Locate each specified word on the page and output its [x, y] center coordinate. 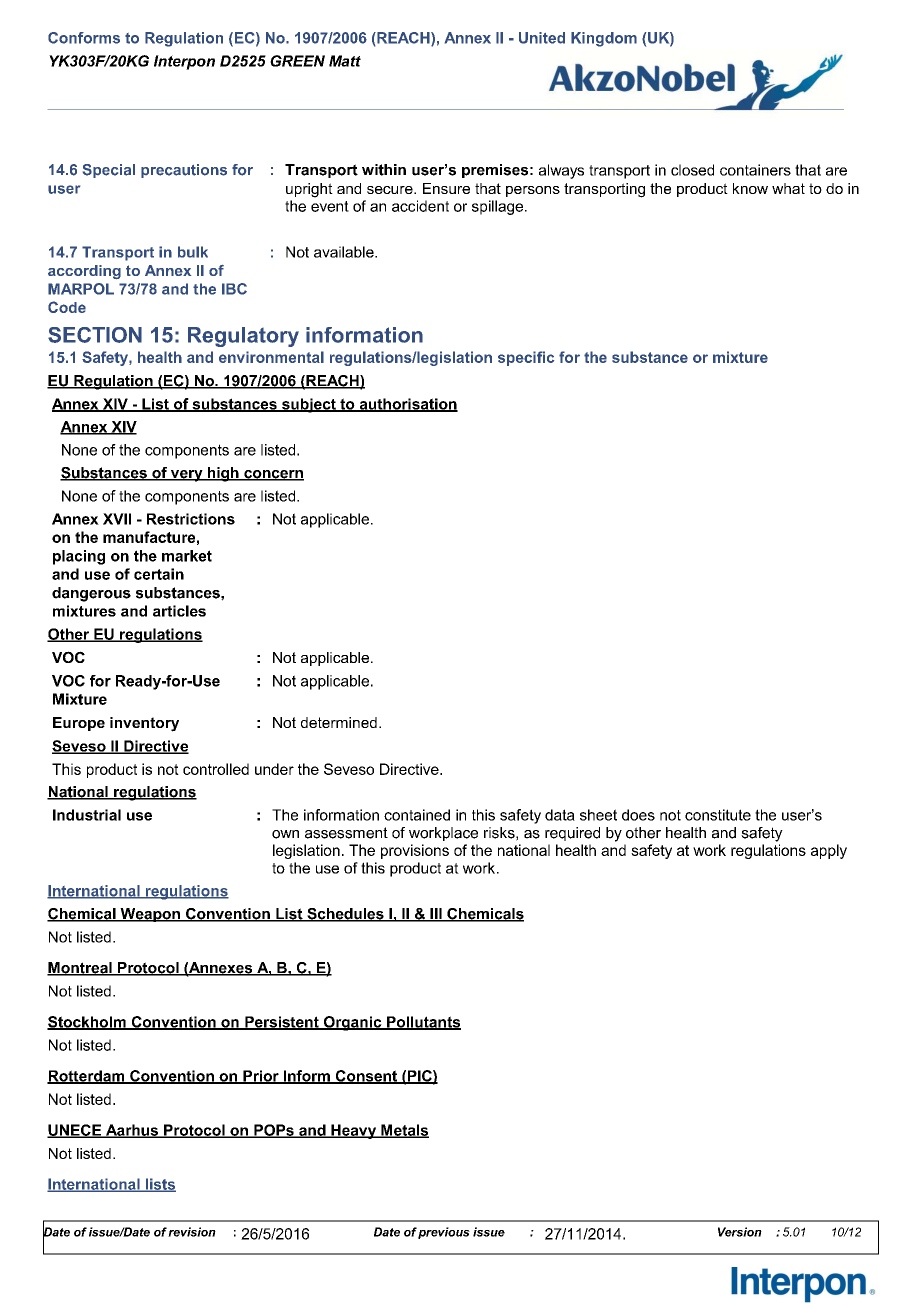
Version [740, 1232]
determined [339, 722]
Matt [345, 61]
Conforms [84, 38]
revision [192, 1232]
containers [755, 170]
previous [444, 1233]
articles [179, 611]
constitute [718, 815]
